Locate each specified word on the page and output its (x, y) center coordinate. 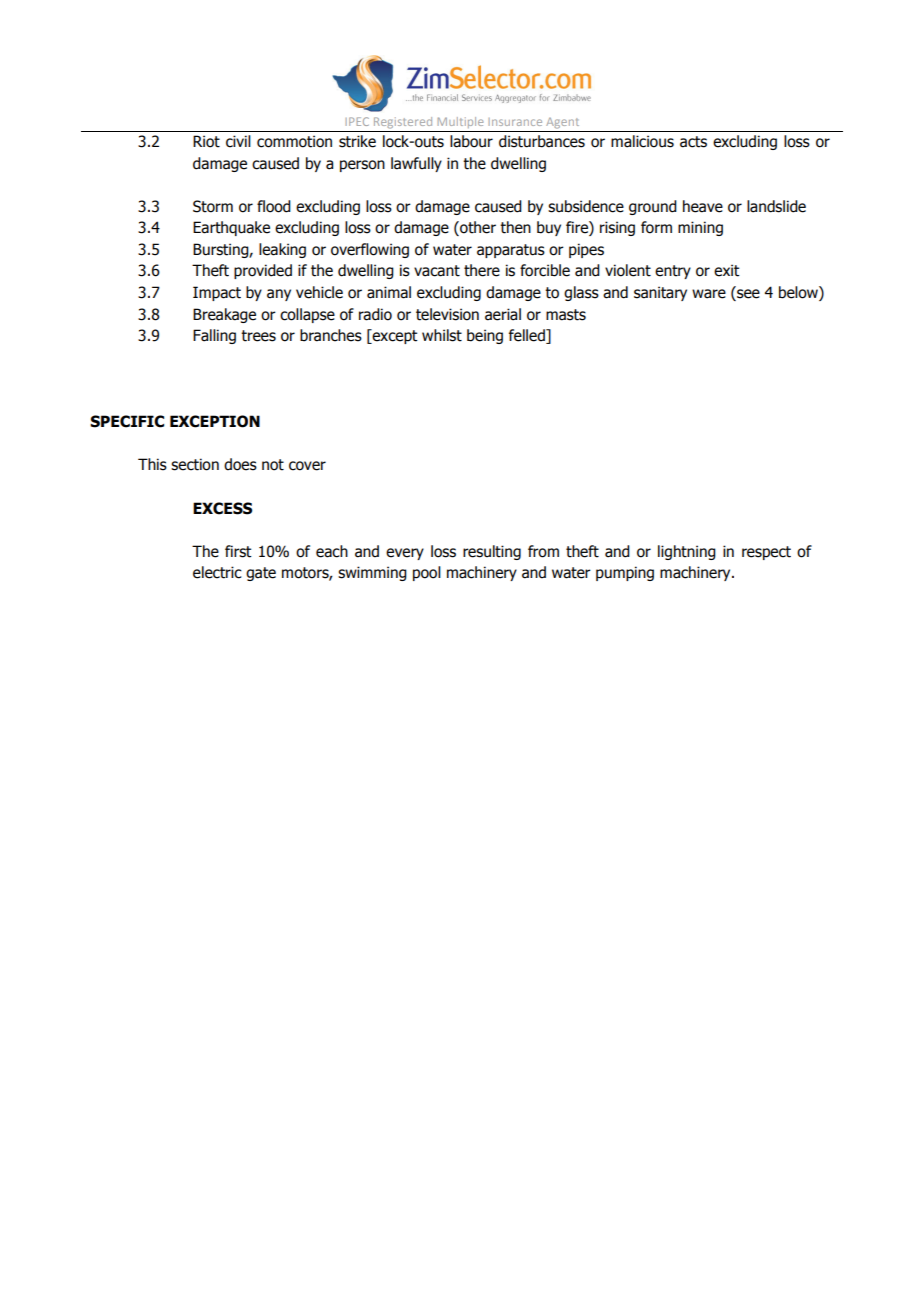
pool (427, 573)
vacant (437, 271)
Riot (206, 141)
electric (217, 572)
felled (528, 336)
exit (727, 270)
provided (263, 271)
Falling (214, 336)
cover (307, 466)
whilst (442, 335)
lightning (687, 552)
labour (471, 141)
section (195, 464)
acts (693, 142)
